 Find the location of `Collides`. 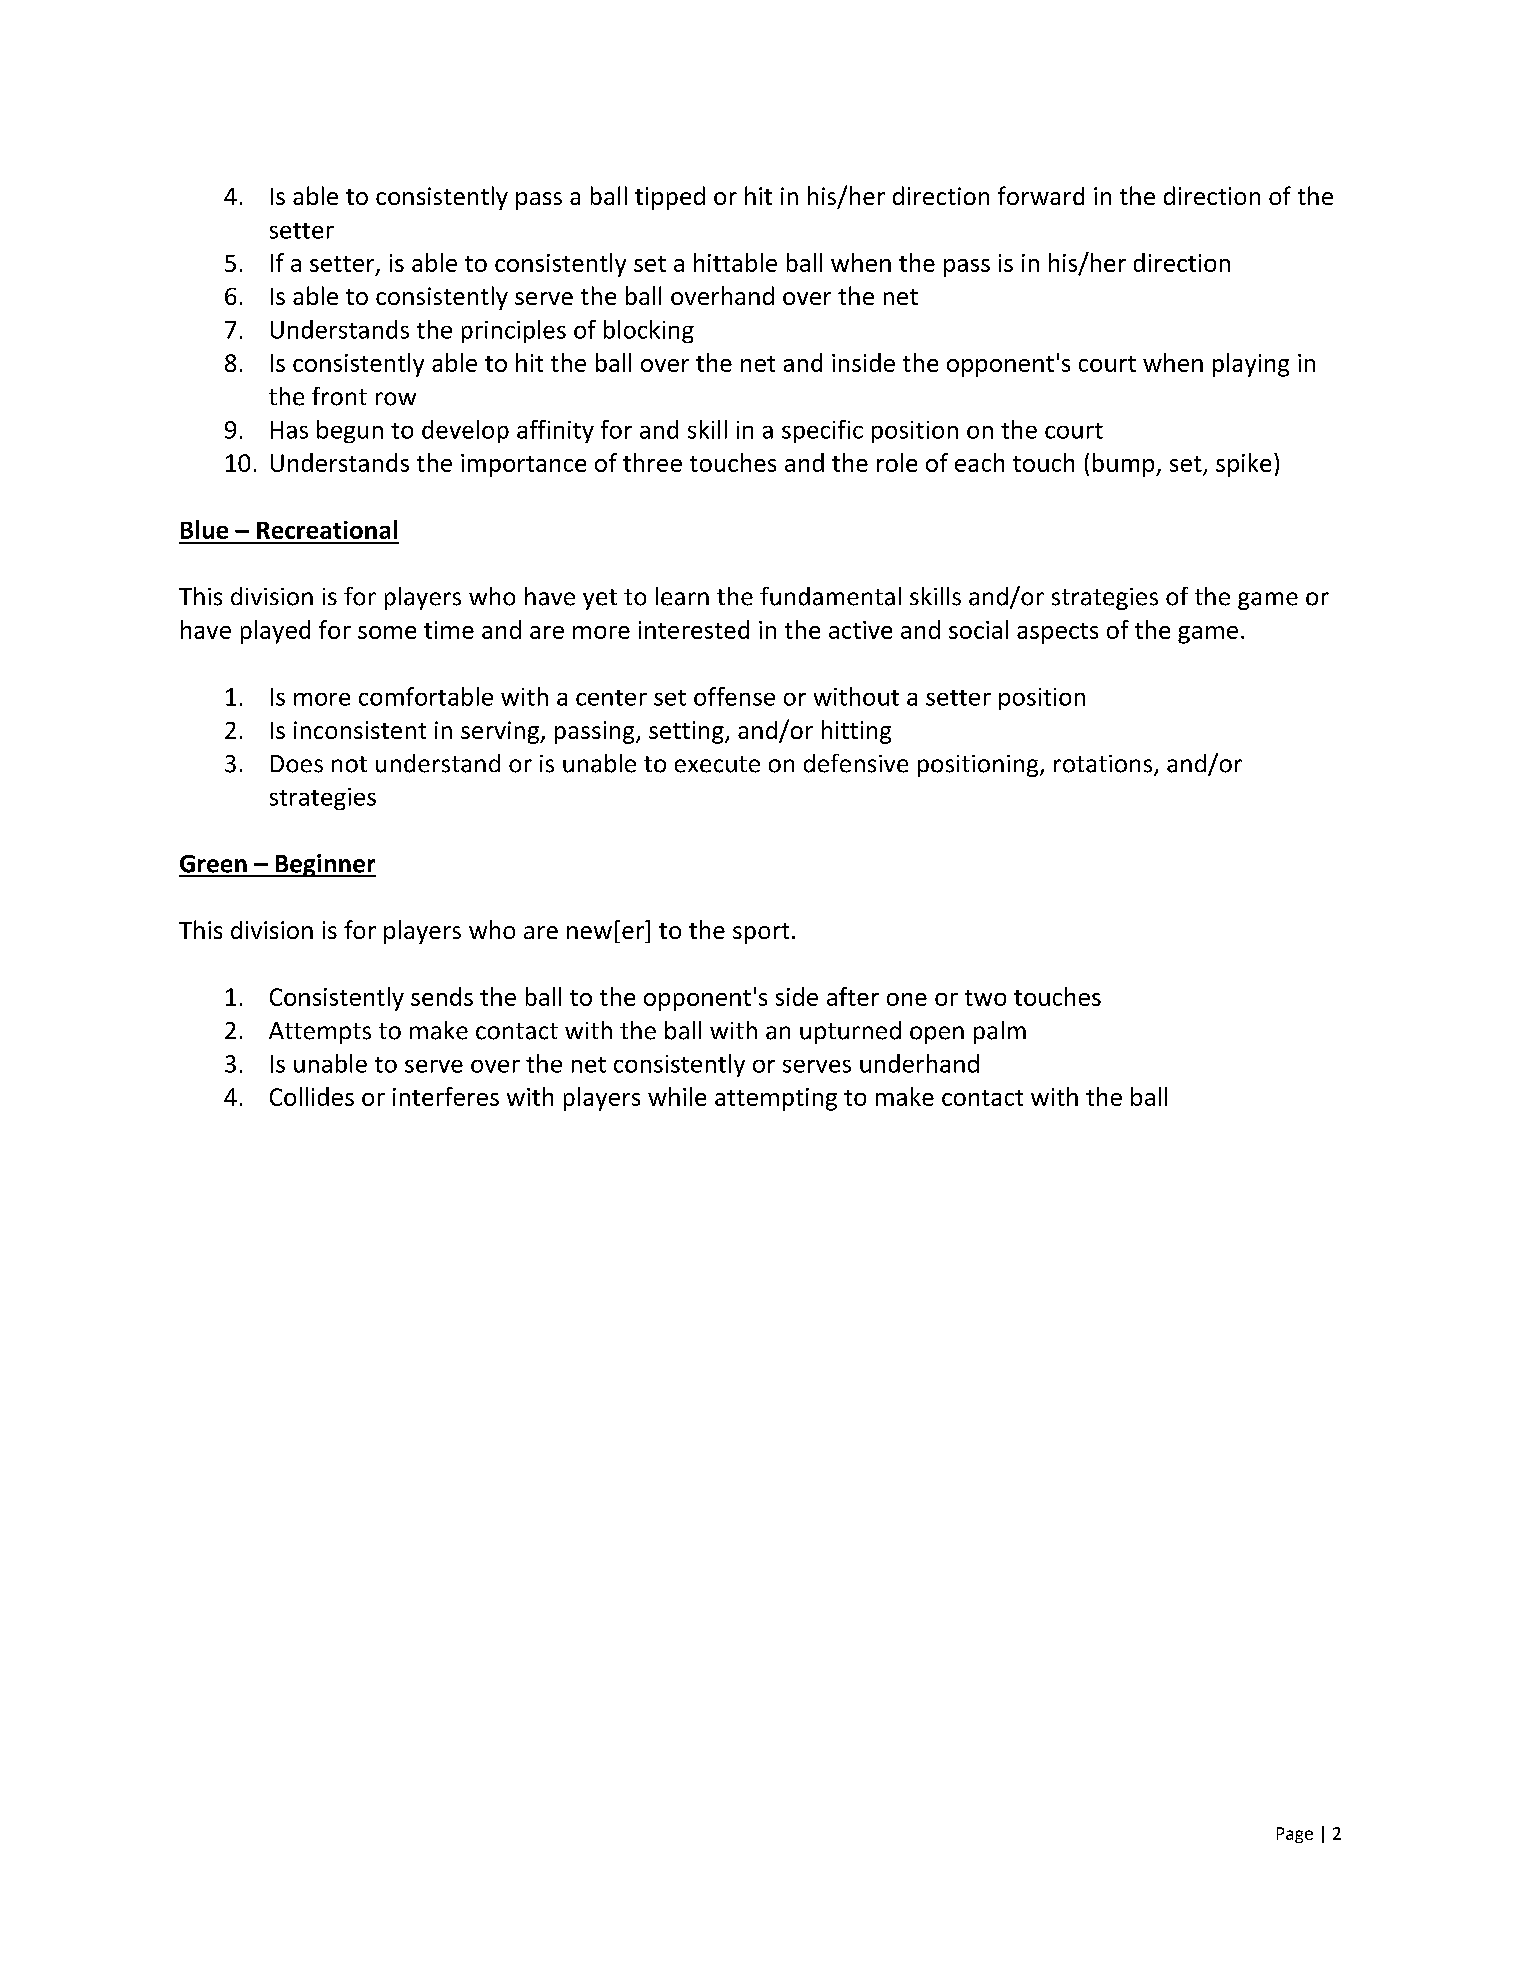

Collides is located at coordinates (312, 1096).
